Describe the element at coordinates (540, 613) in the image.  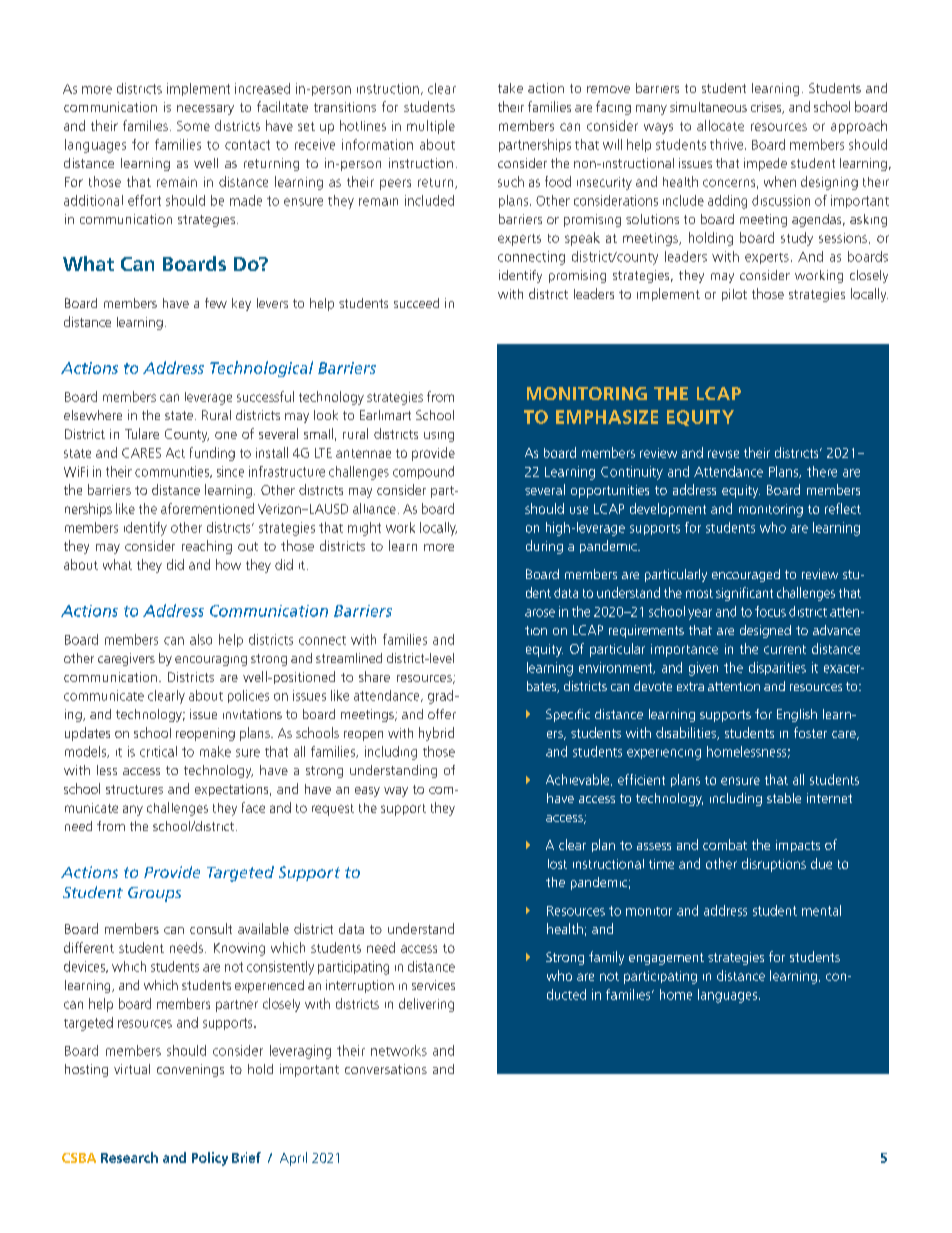
I see `arose` at that location.
